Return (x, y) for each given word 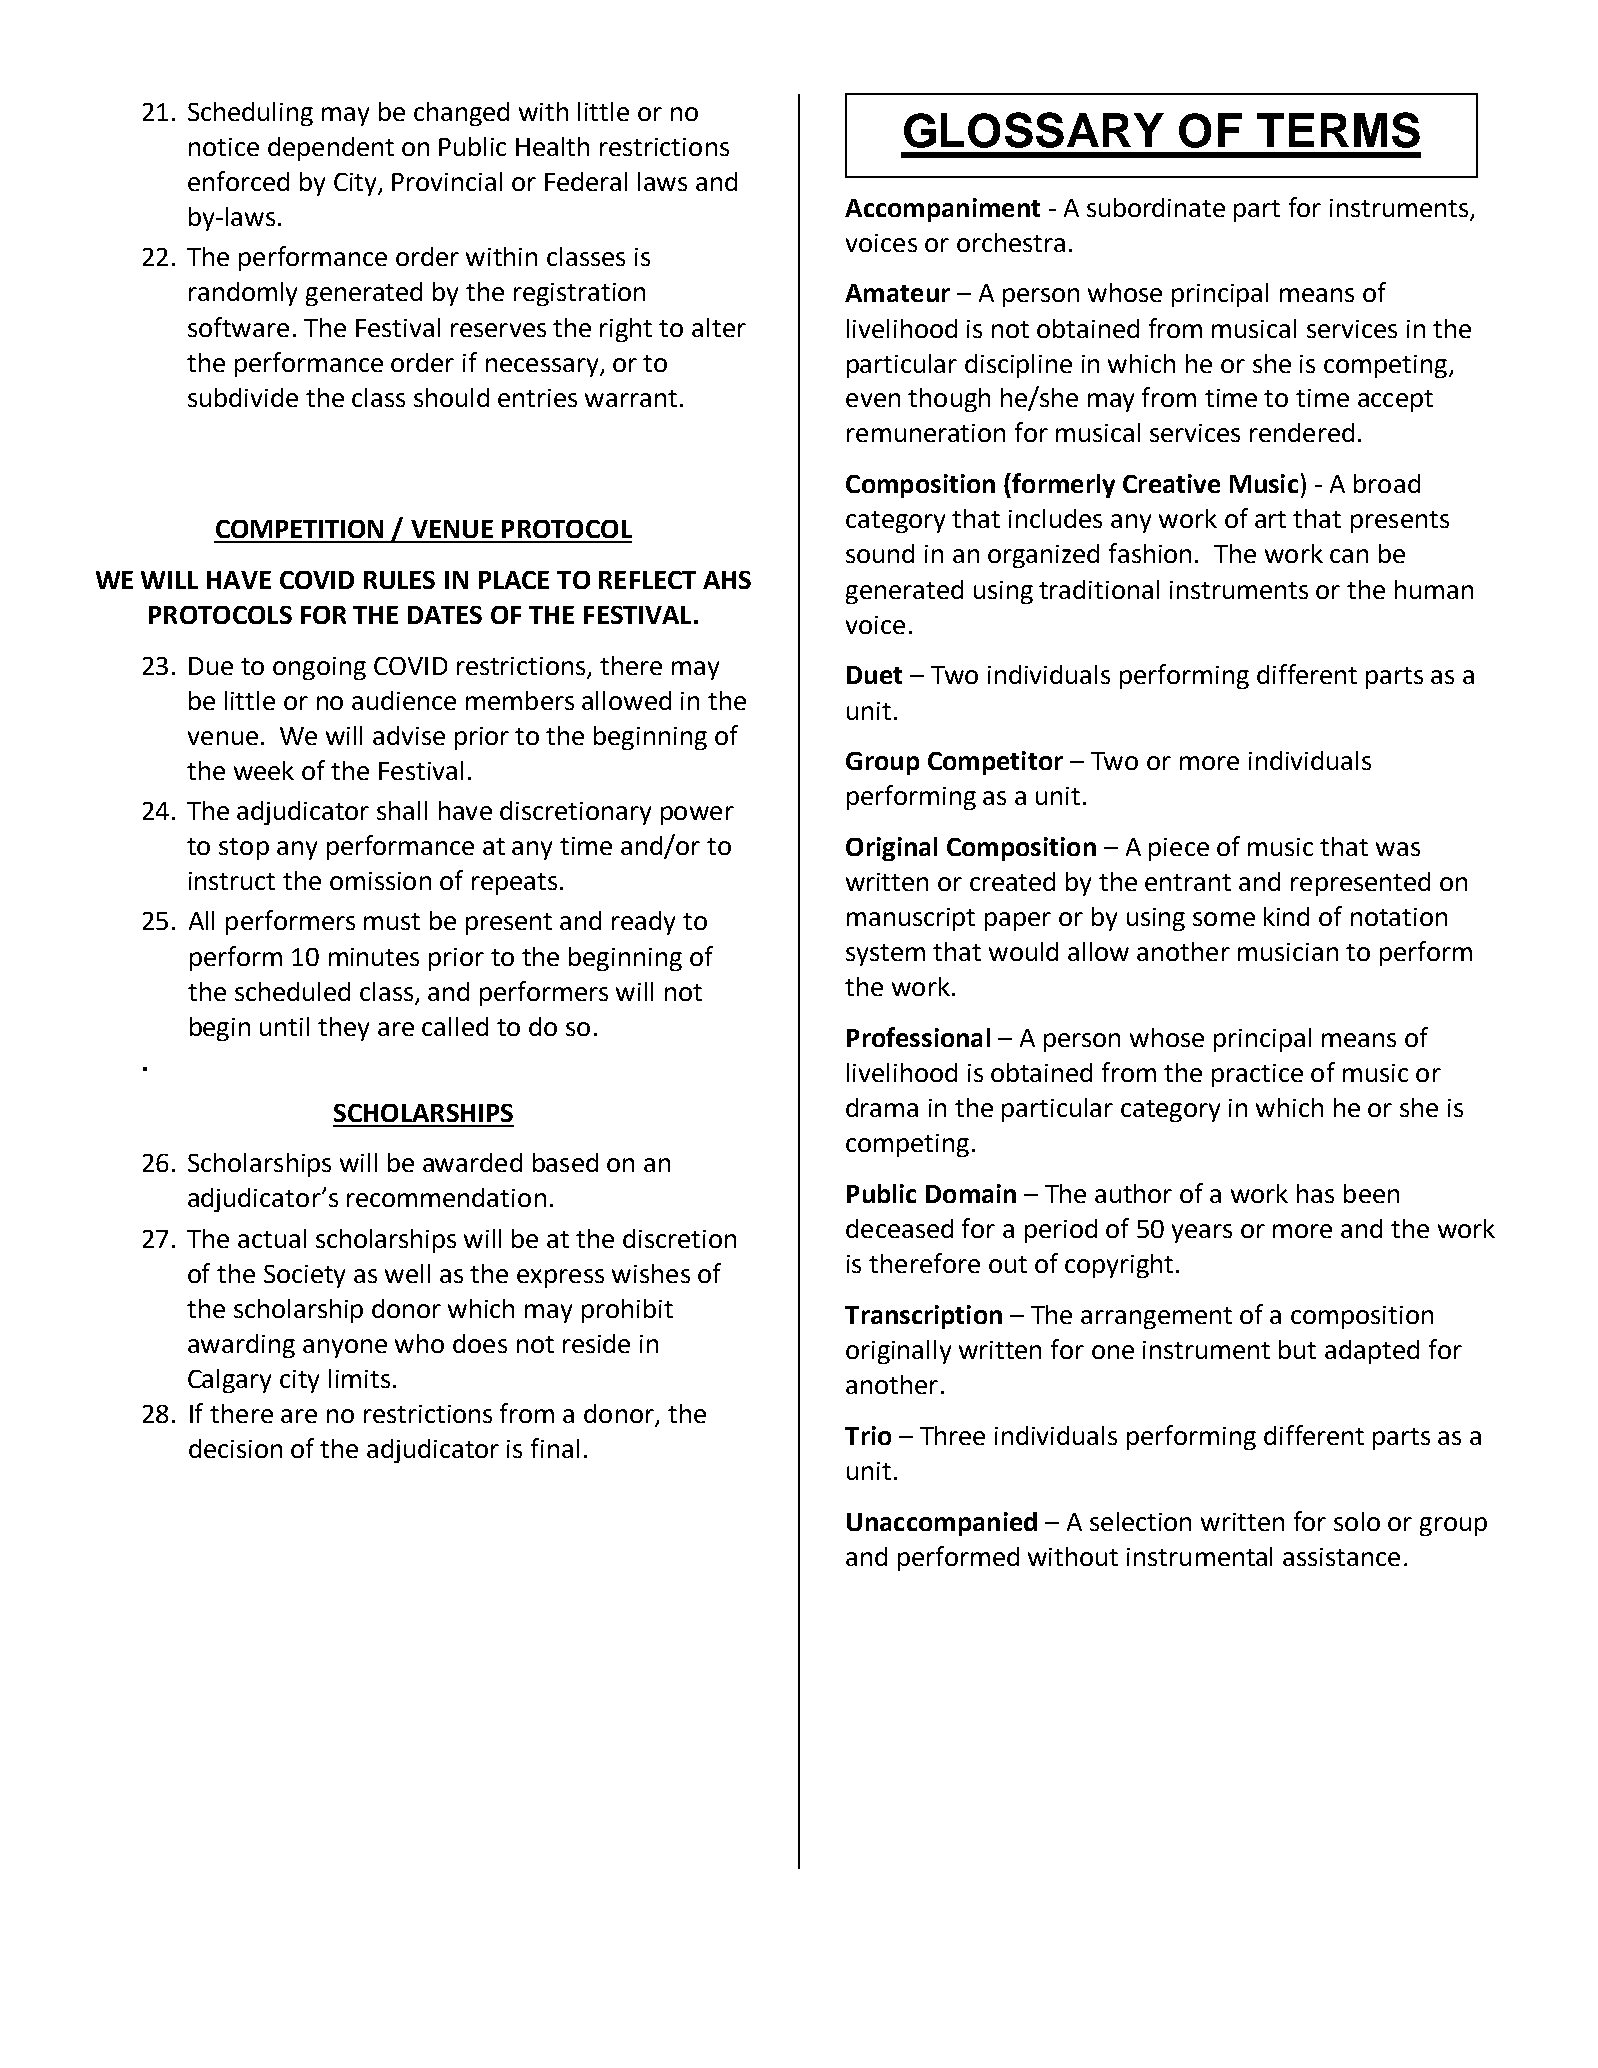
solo (1357, 1521)
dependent (331, 149)
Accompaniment (942, 210)
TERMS (1338, 130)
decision (235, 1448)
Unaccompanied (942, 1524)
